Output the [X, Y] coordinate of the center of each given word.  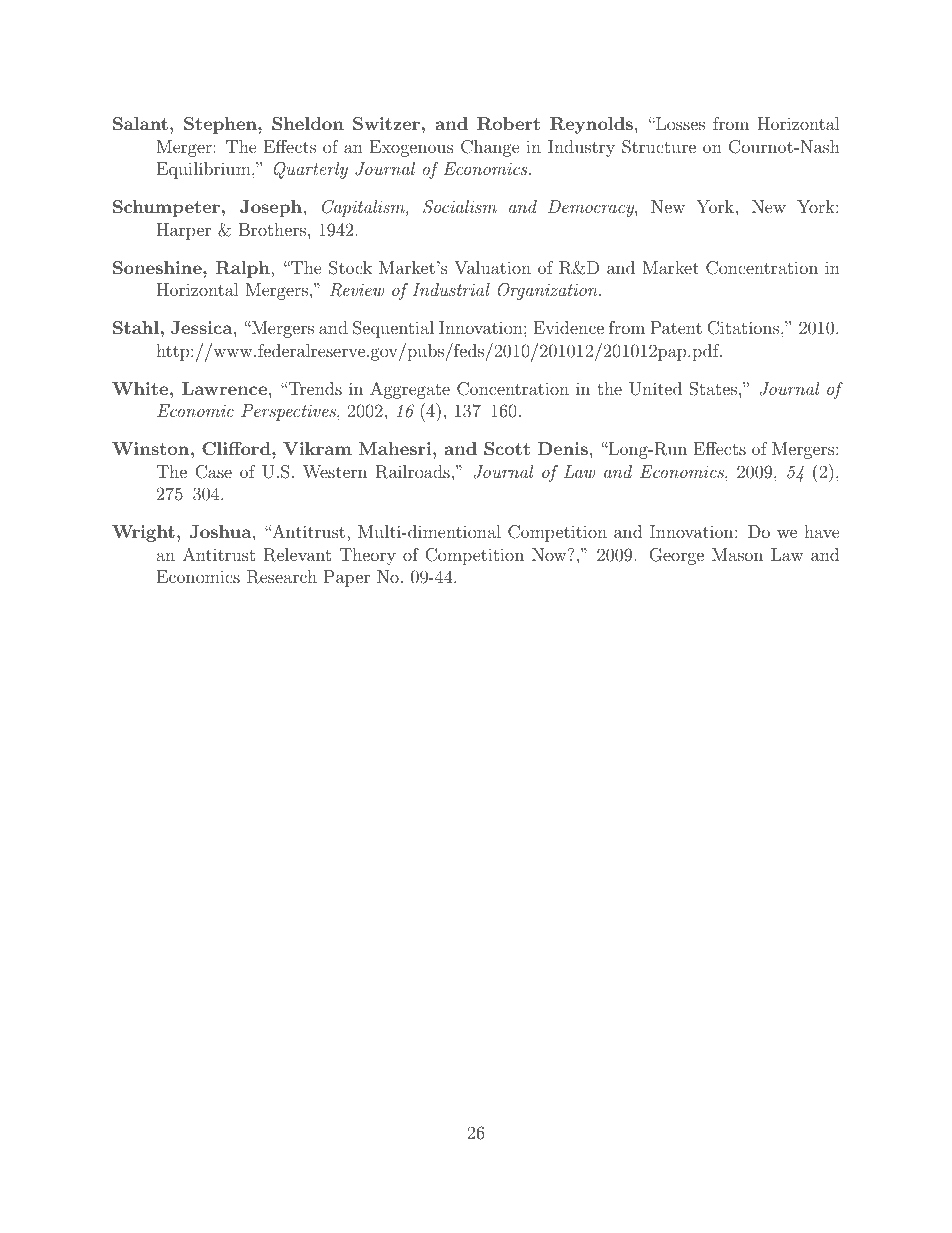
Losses [679, 123]
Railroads [413, 472]
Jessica [203, 328]
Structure [659, 147]
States [713, 389]
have [822, 531]
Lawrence [224, 388]
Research [282, 577]
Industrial [451, 289]
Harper [184, 231]
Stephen [221, 125]
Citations [743, 328]
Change [490, 148]
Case [213, 472]
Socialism [460, 207]
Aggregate [410, 390]
